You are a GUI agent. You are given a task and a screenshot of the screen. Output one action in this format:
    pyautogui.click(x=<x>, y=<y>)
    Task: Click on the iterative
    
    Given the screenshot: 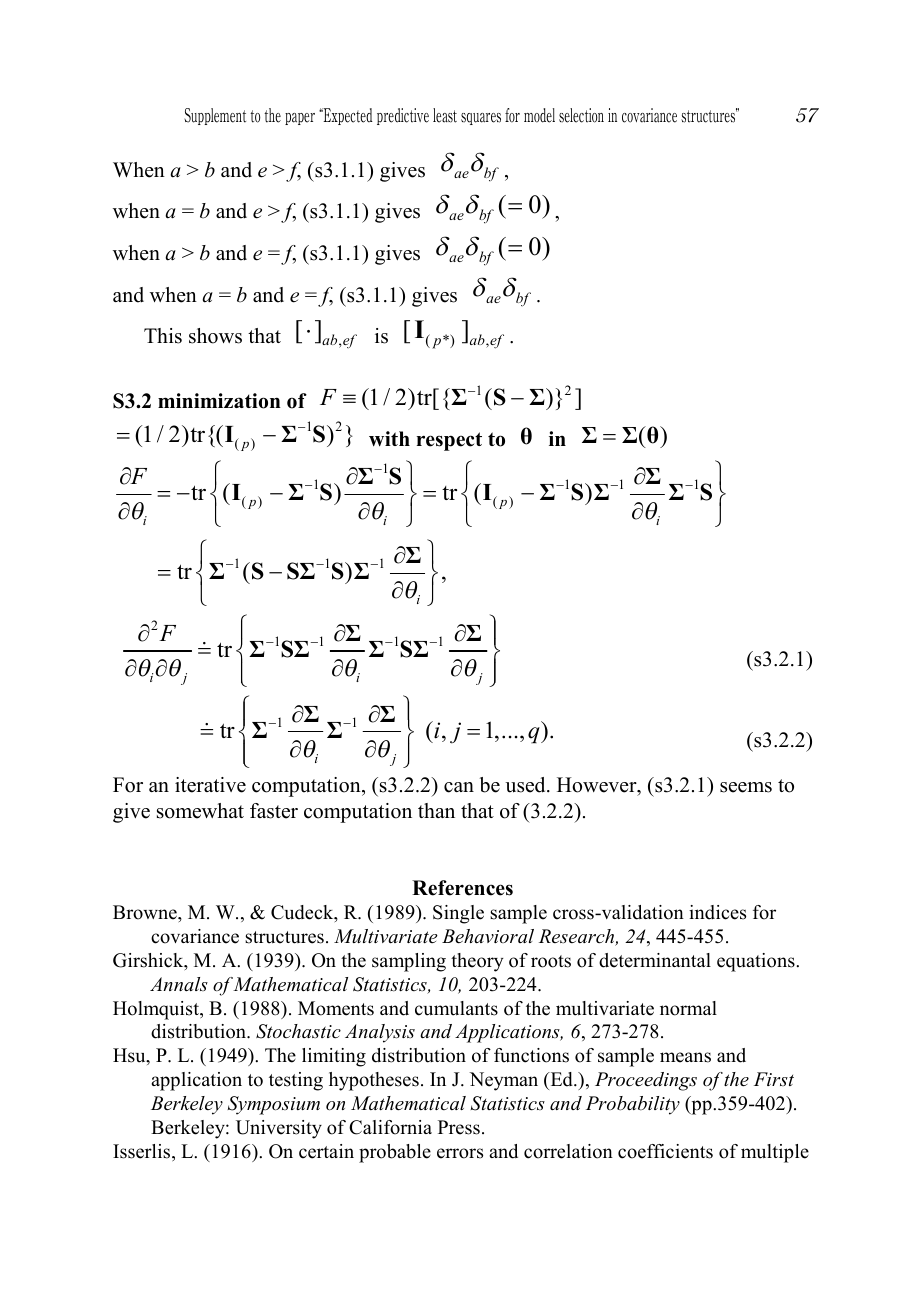 What is the action you would take?
    pyautogui.click(x=210, y=785)
